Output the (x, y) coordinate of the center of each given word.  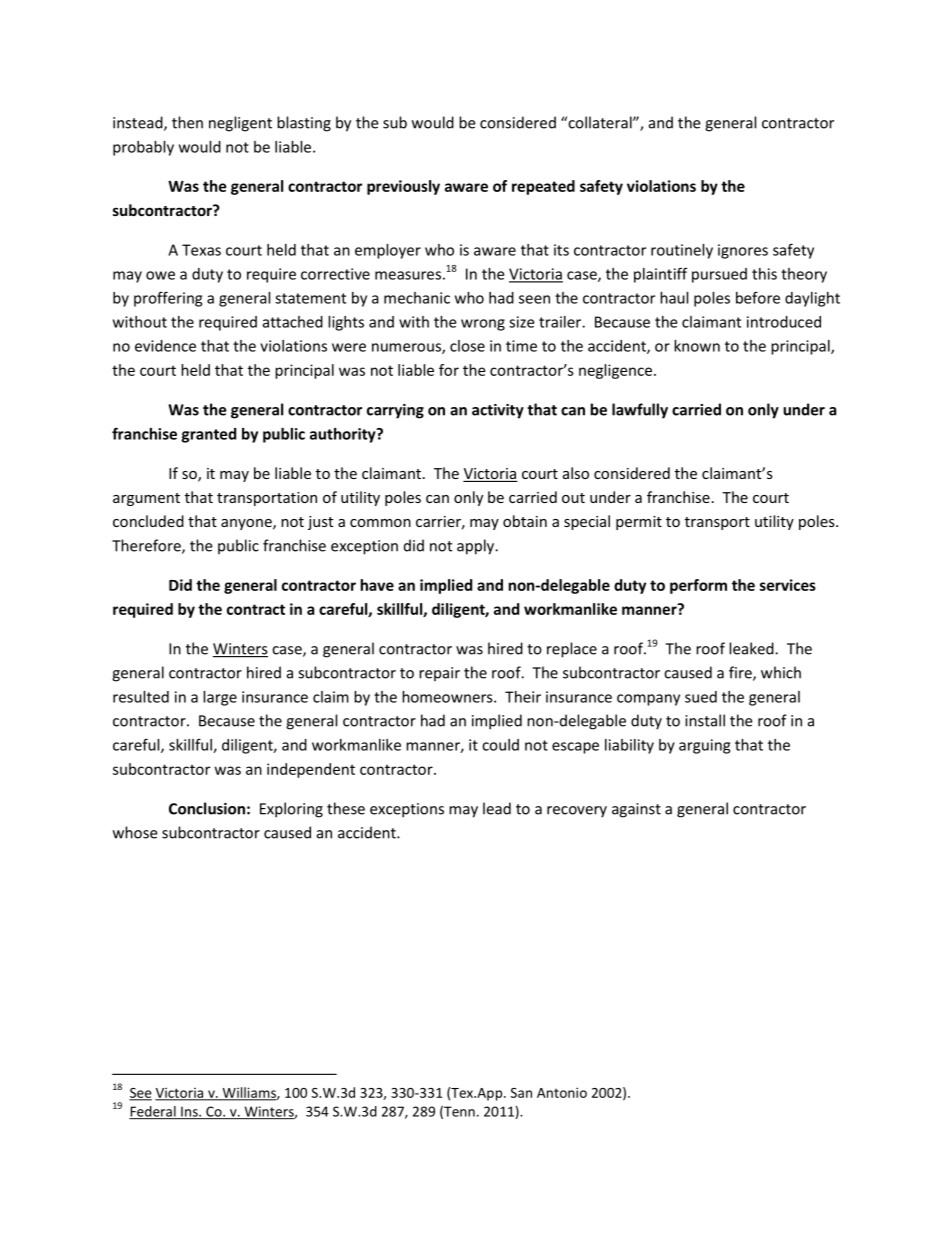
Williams (249, 1093)
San (521, 1093)
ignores (743, 251)
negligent (240, 124)
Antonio (562, 1092)
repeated (543, 187)
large (220, 698)
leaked (752, 648)
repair (439, 674)
